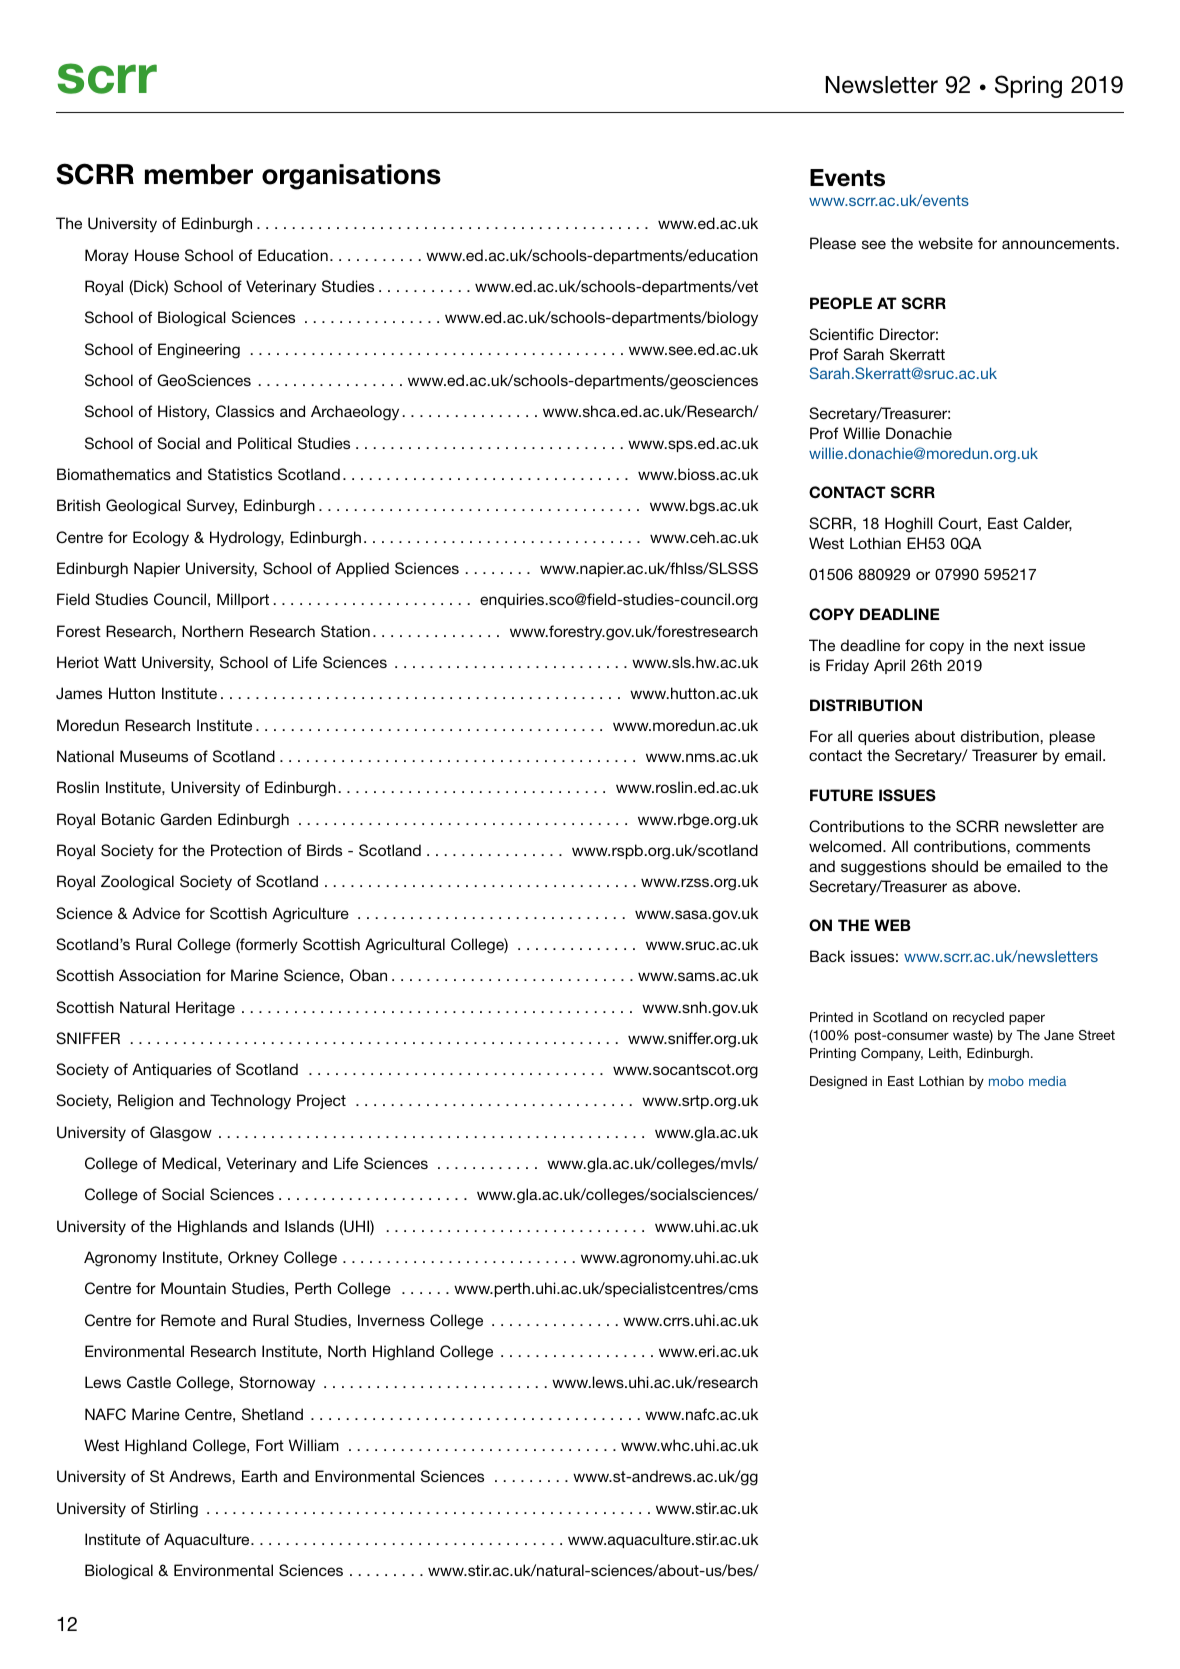 This document has height=1669, width=1180. What do you see at coordinates (838, 1082) in the document?
I see `Designed` at bounding box center [838, 1082].
